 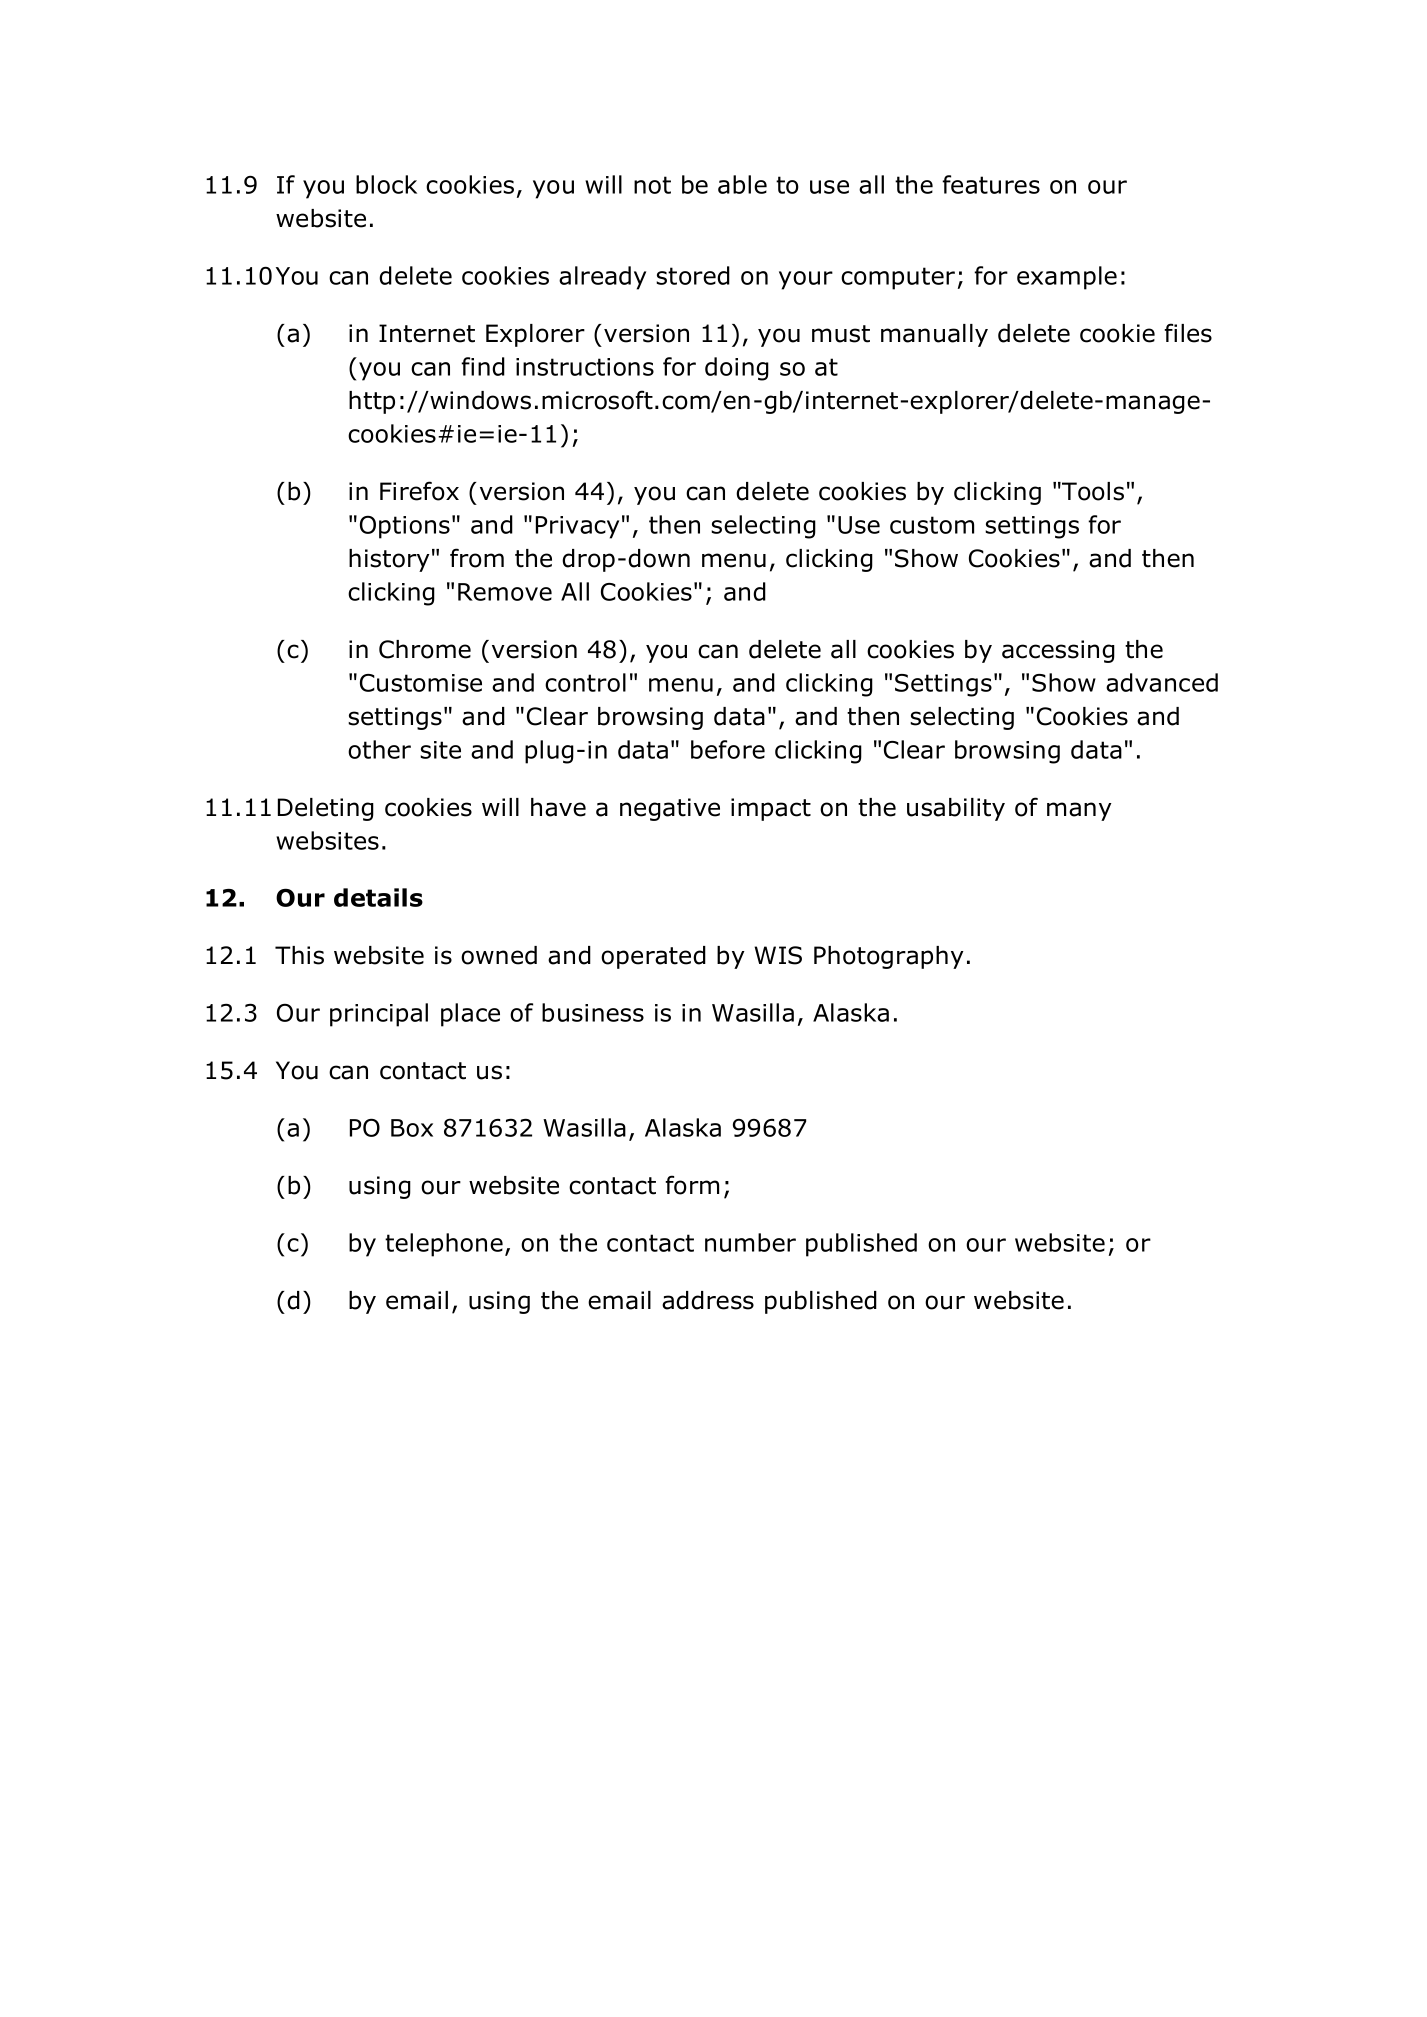 What do you see at coordinates (728, 749) in the page?
I see `before` at bounding box center [728, 749].
